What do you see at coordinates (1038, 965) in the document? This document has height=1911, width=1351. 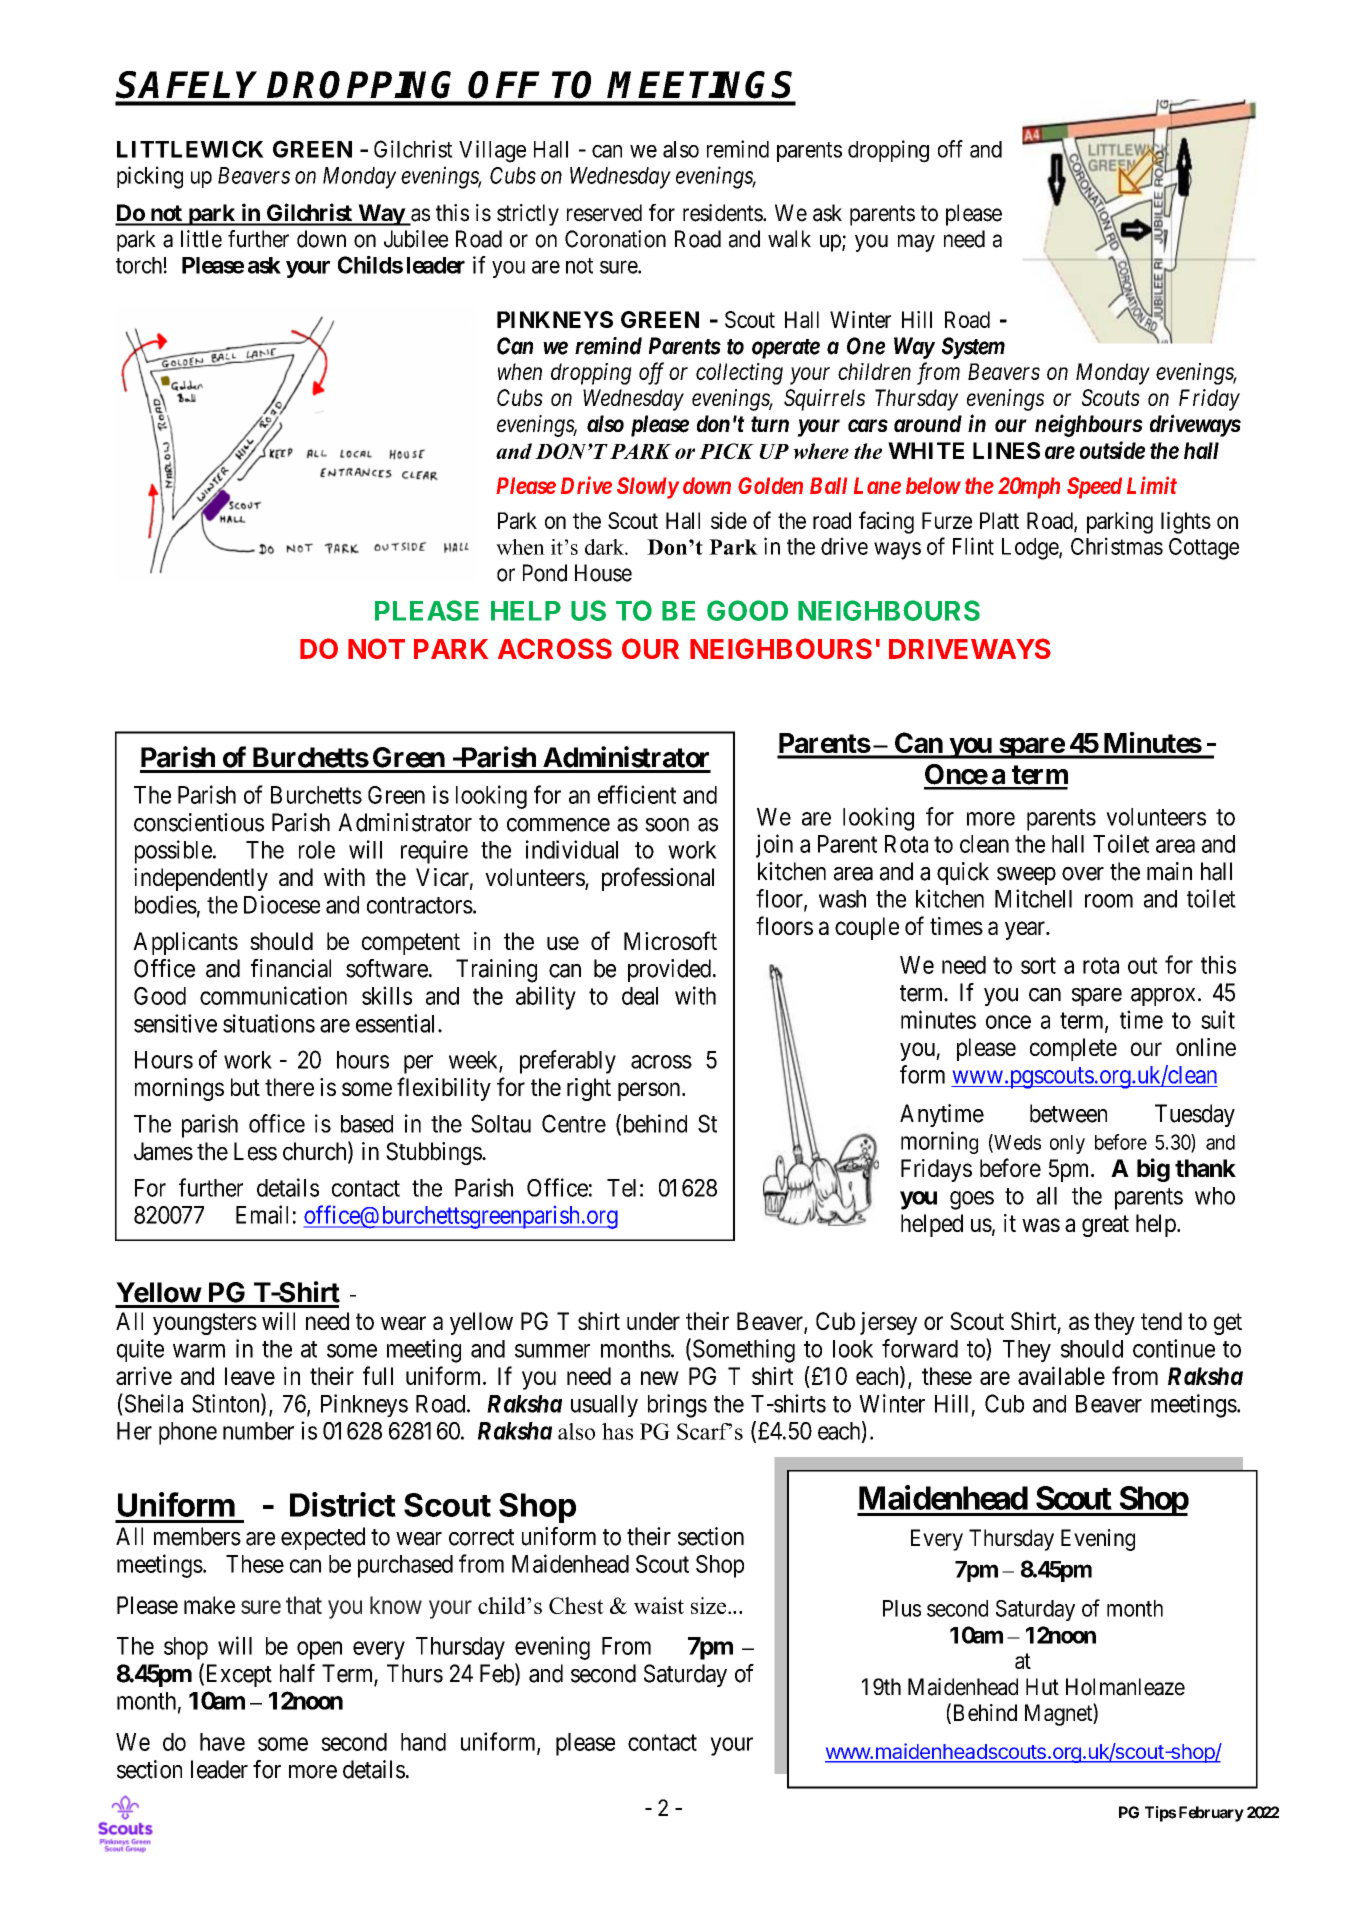 I see `sort` at bounding box center [1038, 965].
